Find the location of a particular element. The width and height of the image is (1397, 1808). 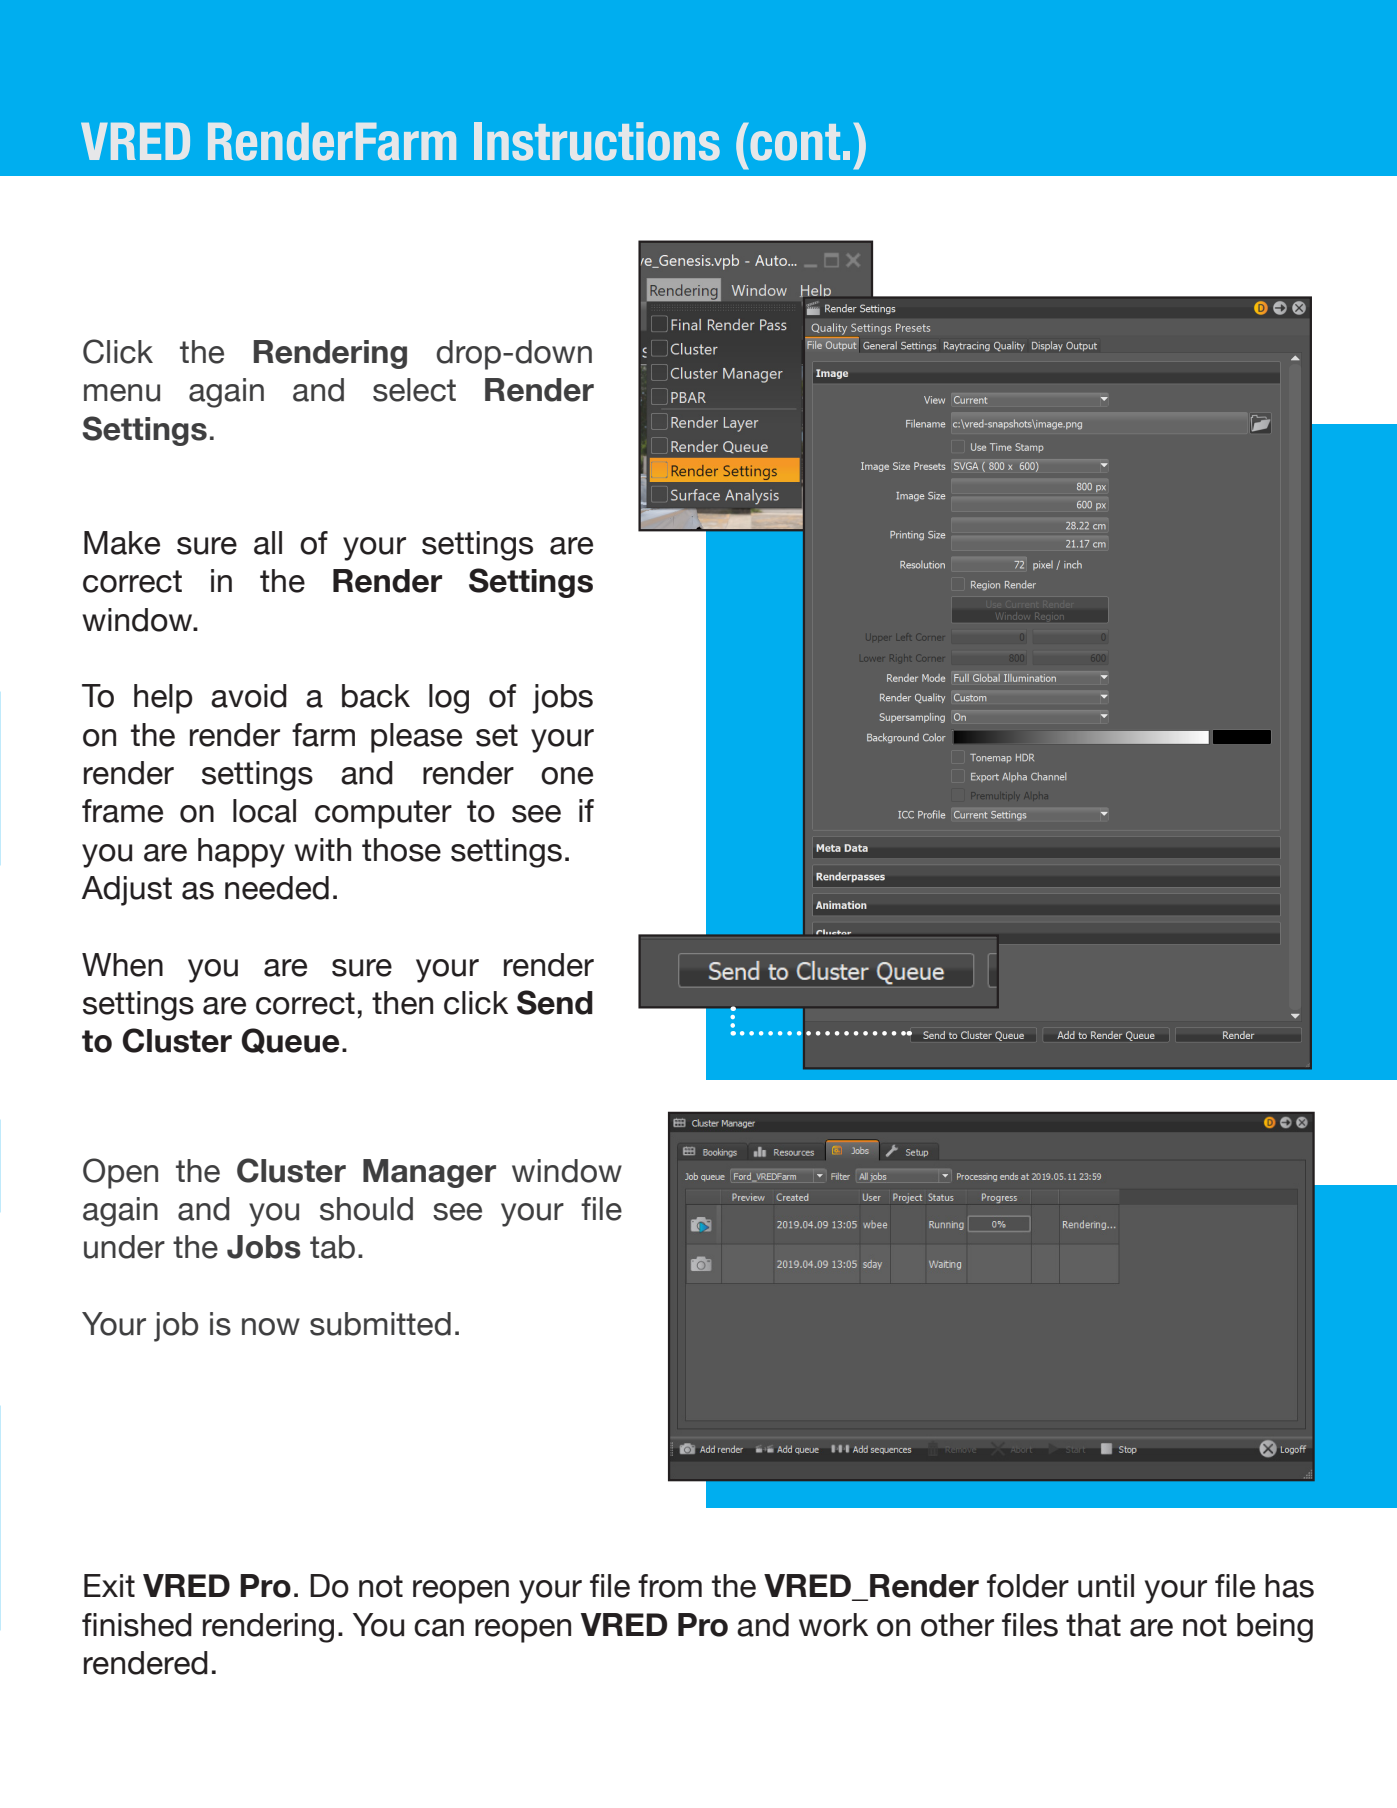

Instructions is located at coordinates (597, 141).
